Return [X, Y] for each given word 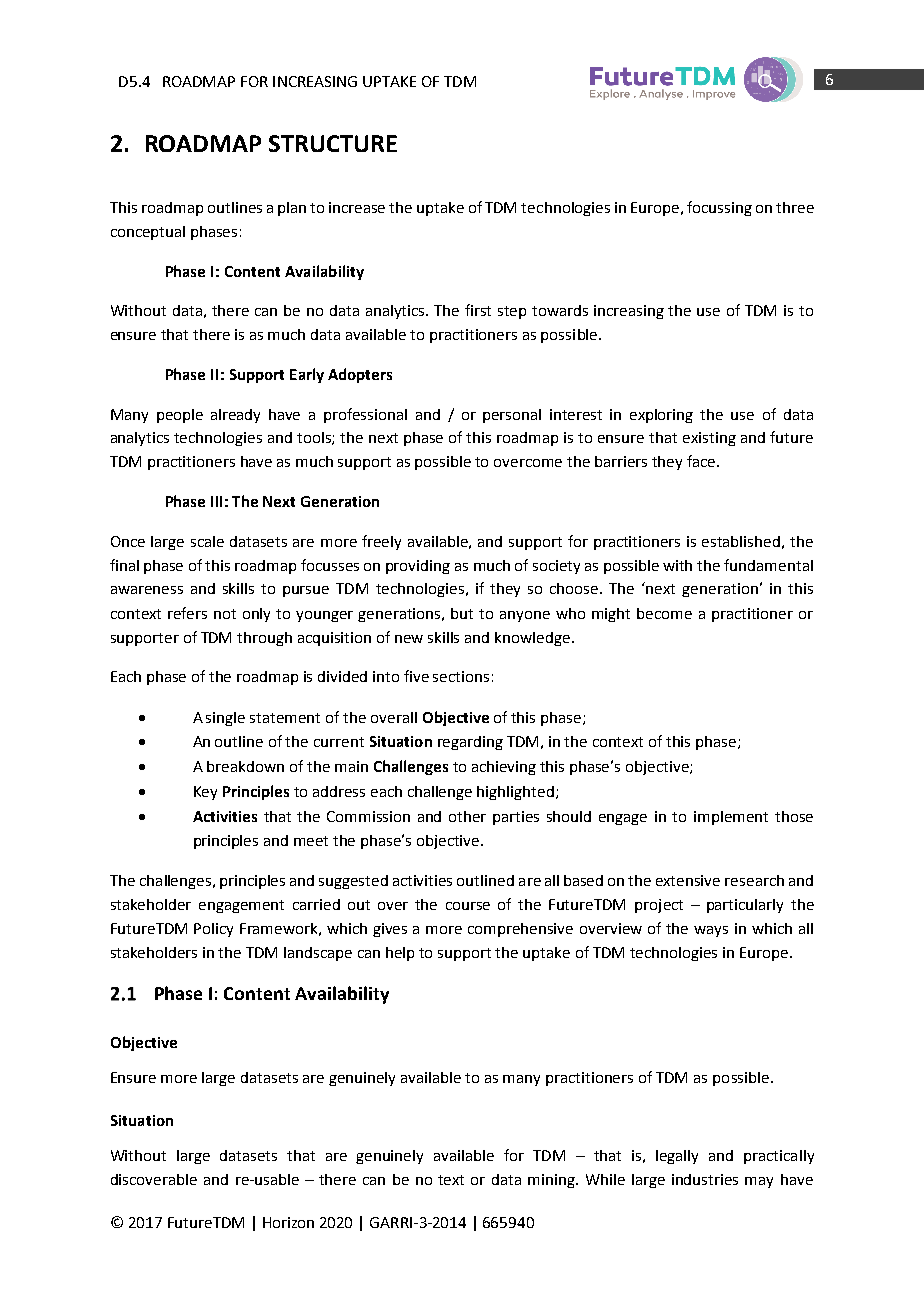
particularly [745, 906]
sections [461, 676]
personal [512, 416]
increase [357, 207]
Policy [213, 930]
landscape [318, 954]
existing [709, 439]
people [180, 416]
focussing [719, 208]
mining [553, 1181]
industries [705, 1179]
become [664, 613]
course [468, 906]
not [225, 614]
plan [292, 209]
